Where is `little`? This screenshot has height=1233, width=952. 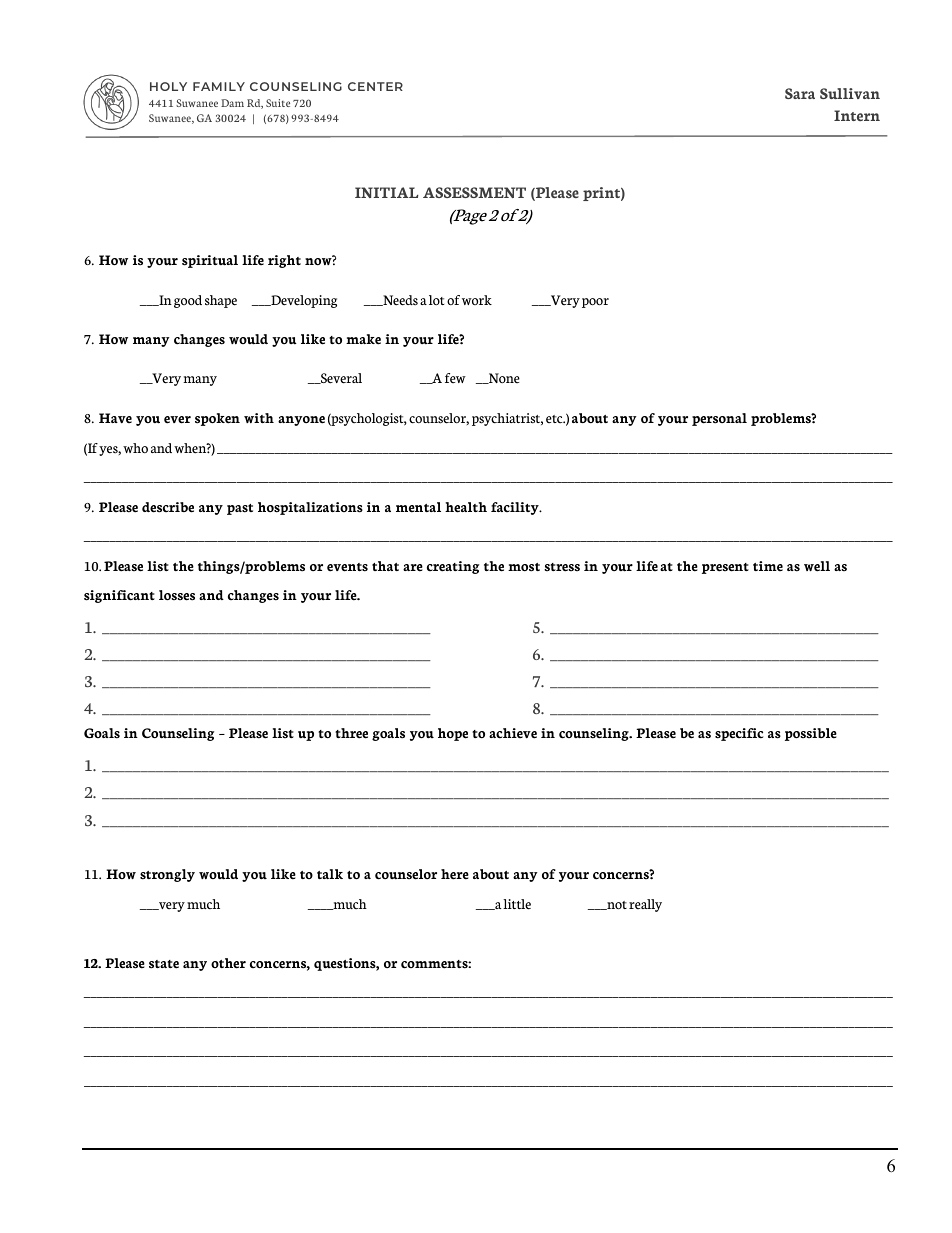 little is located at coordinates (517, 904).
